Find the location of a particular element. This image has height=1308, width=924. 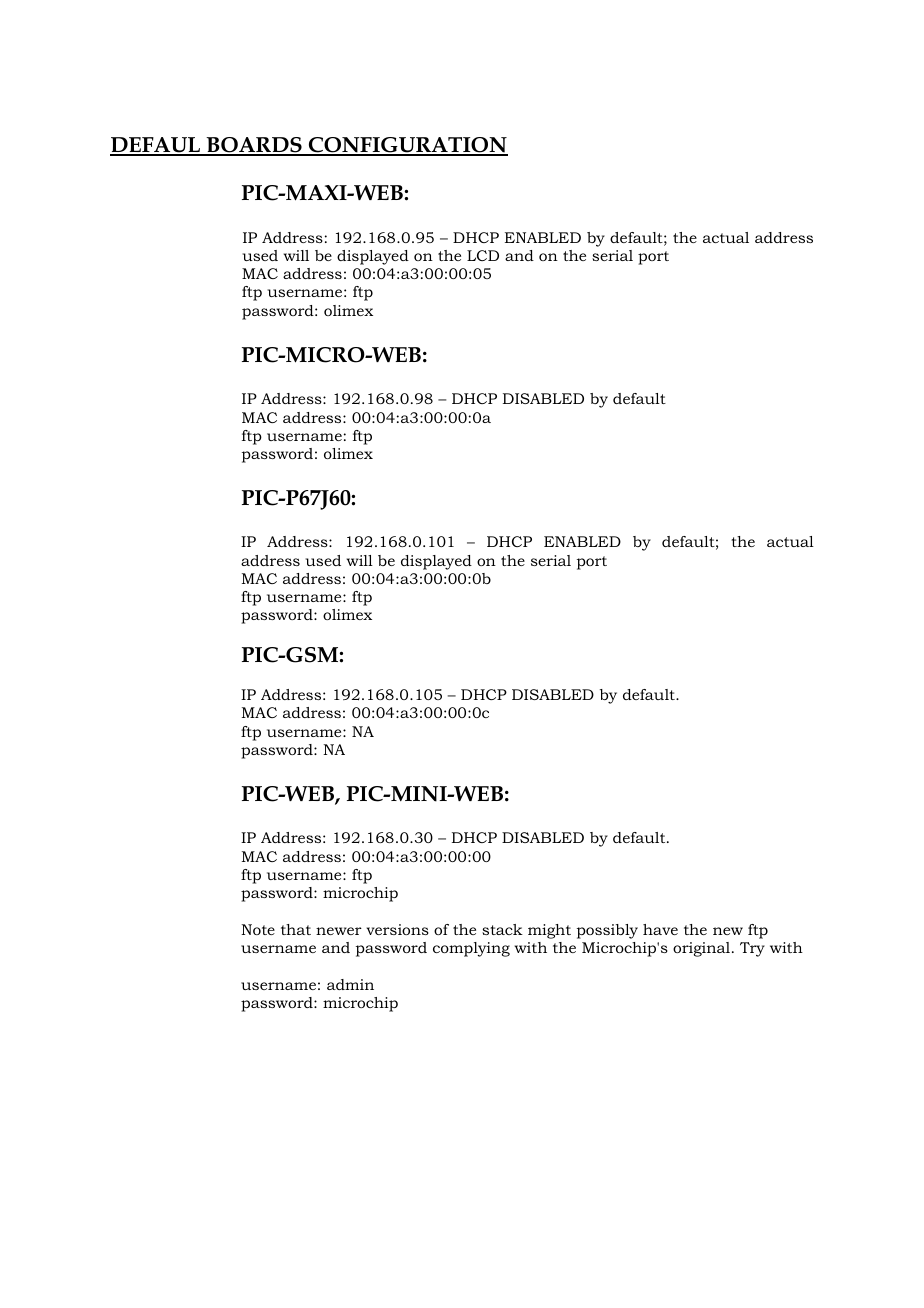

CONFIGURATION is located at coordinates (407, 146).
